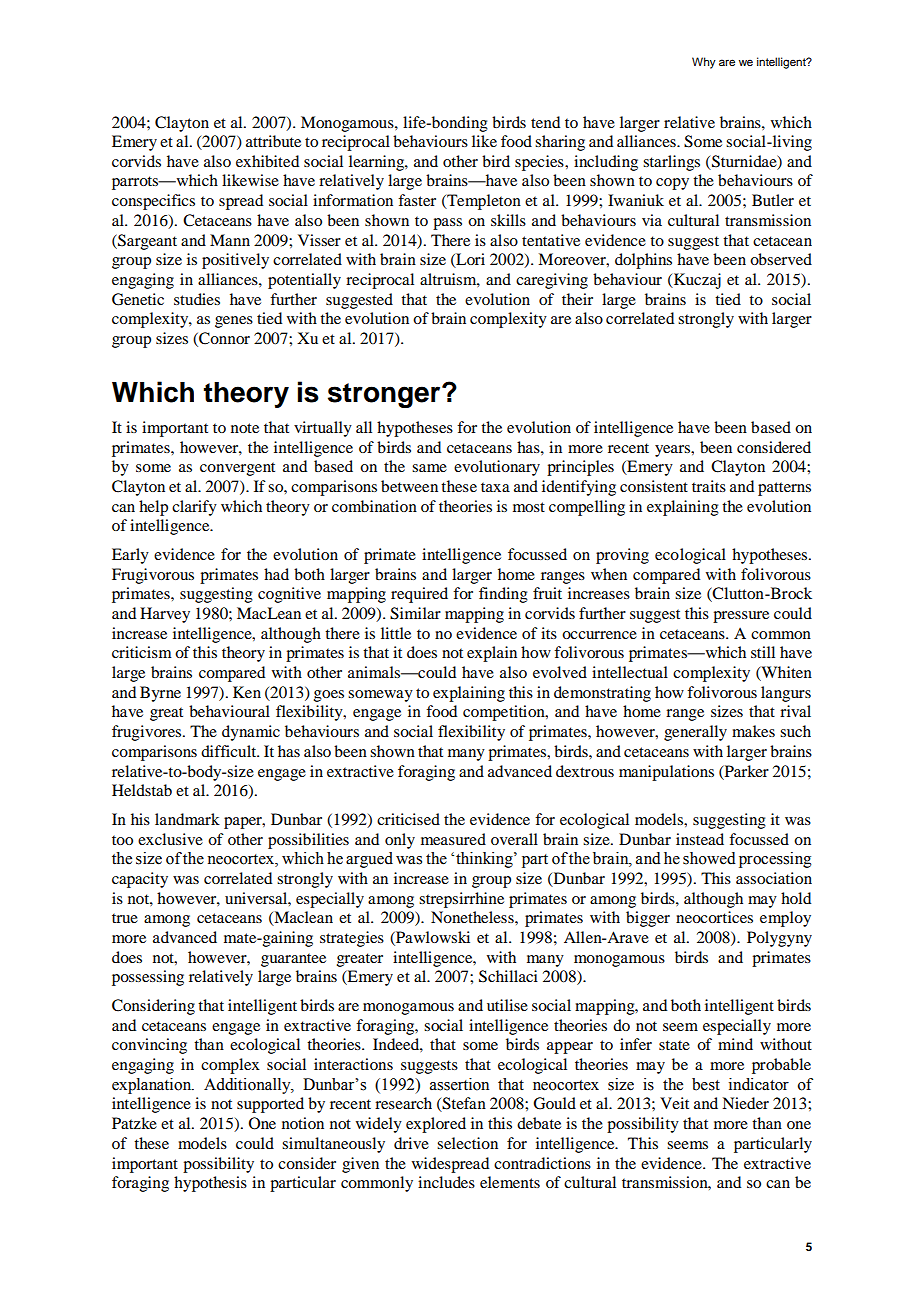  What do you see at coordinates (467, 1143) in the page?
I see `selection` at bounding box center [467, 1143].
